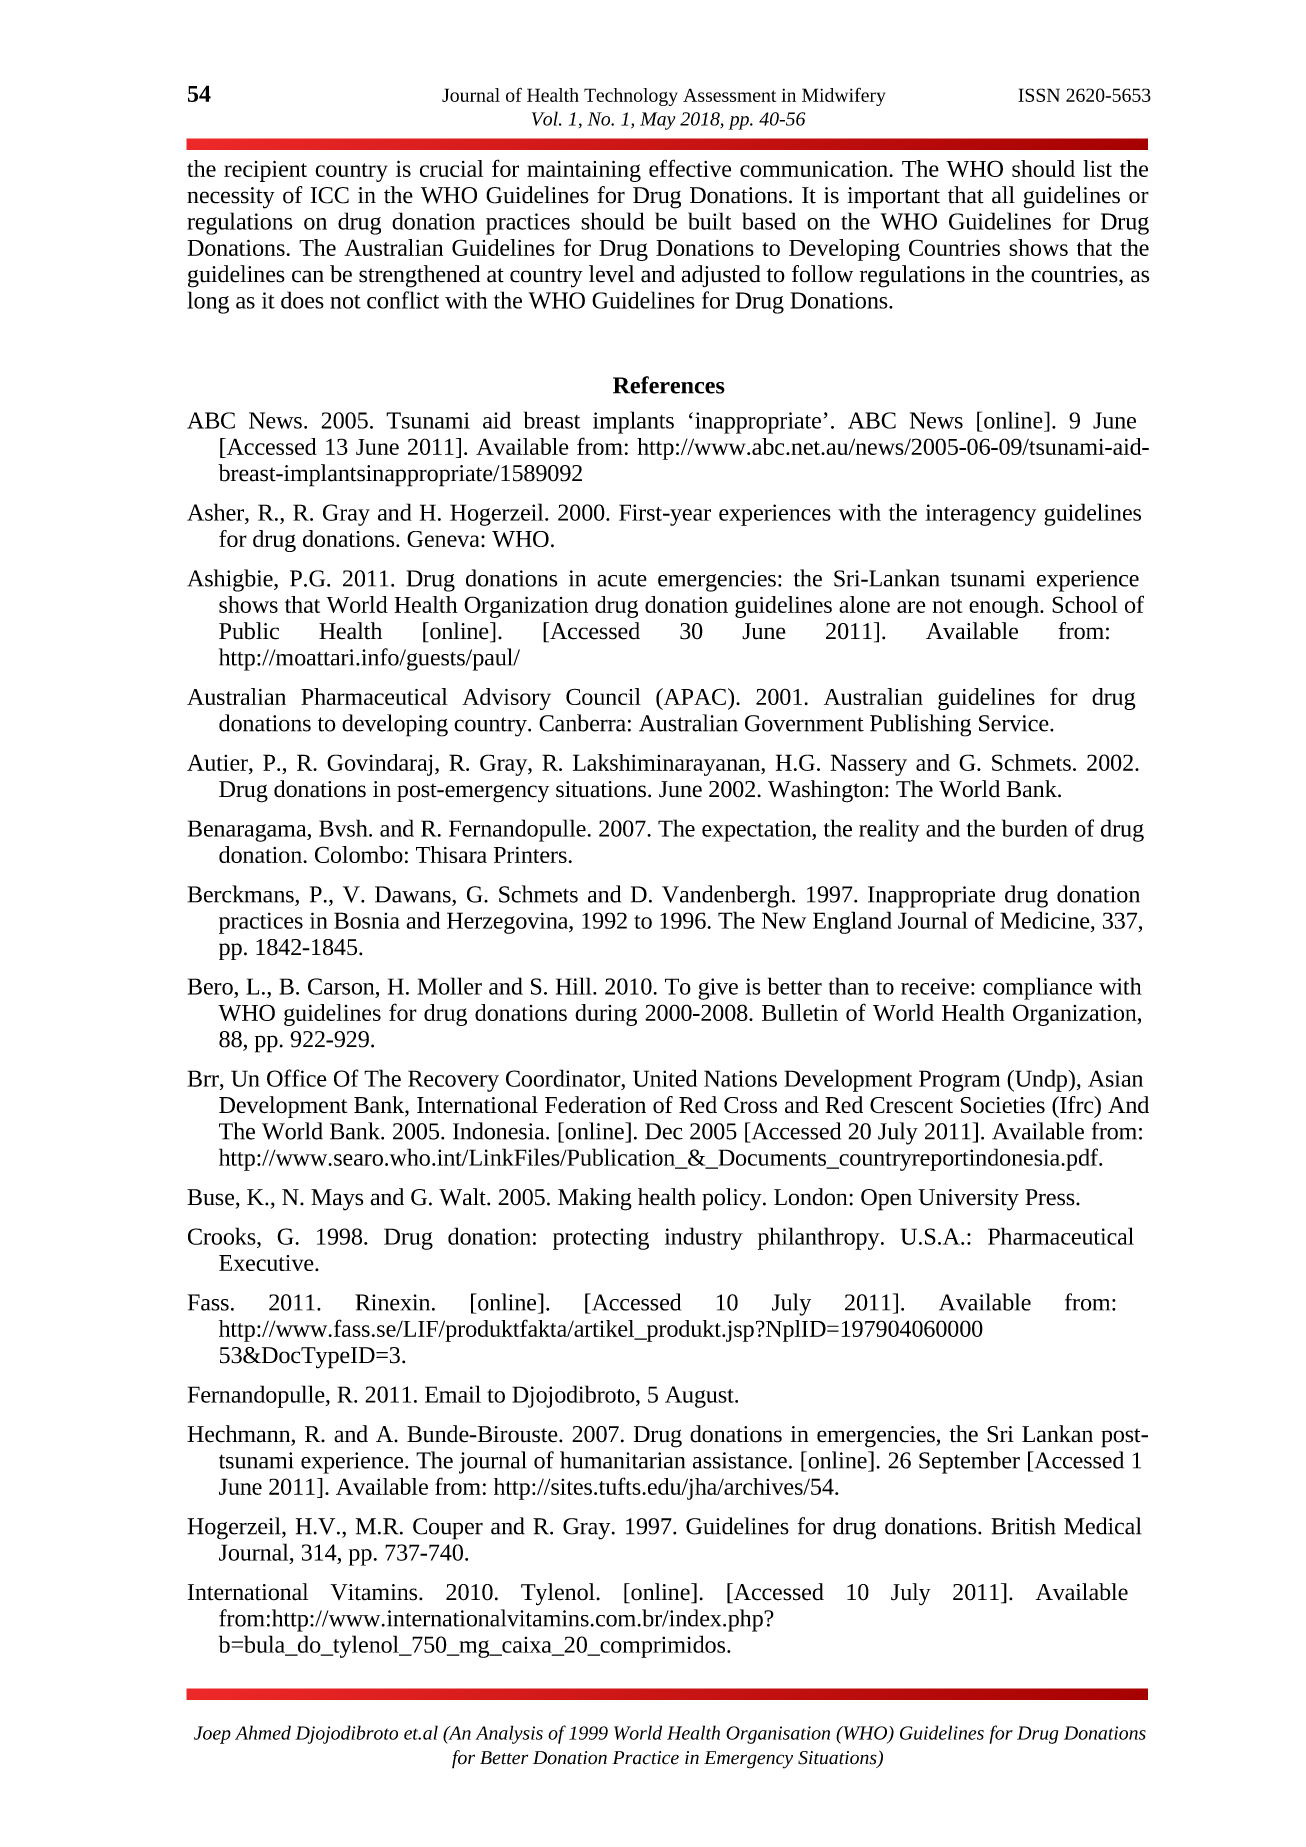 Image resolution: width=1306 pixels, height=1847 pixels. Describe the element at coordinates (718, 989) in the screenshot. I see `give` at that location.
